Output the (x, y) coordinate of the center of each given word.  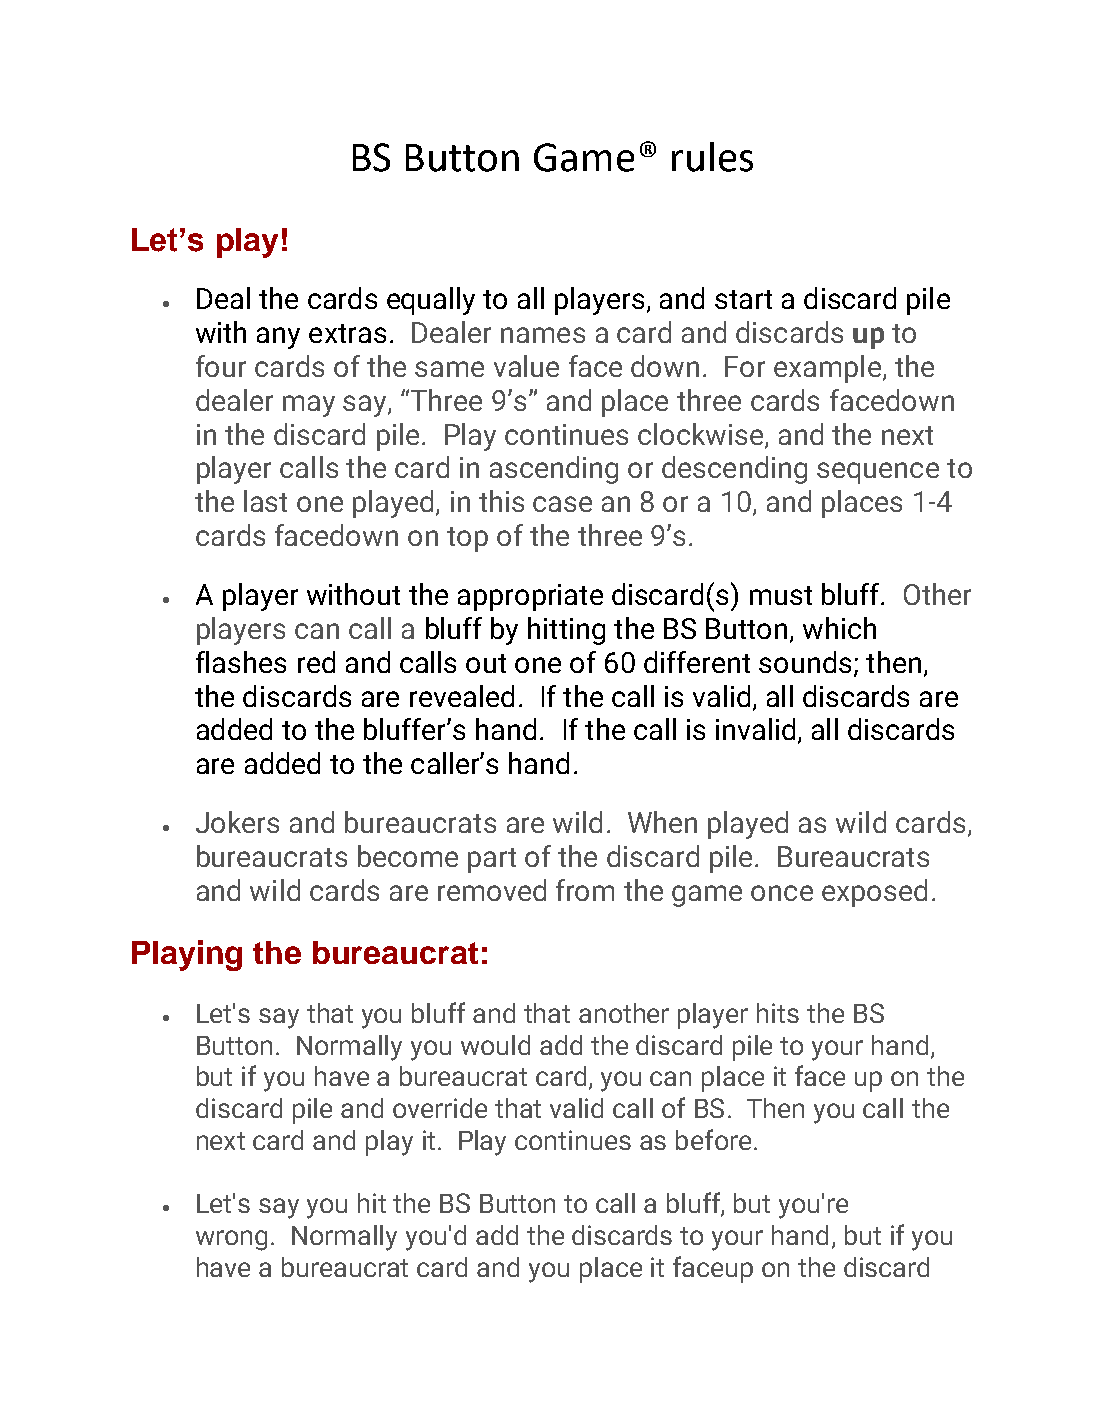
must (781, 595)
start (743, 299)
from (585, 890)
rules (712, 157)
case (562, 504)
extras (347, 333)
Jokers (237, 822)
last (265, 501)
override (440, 1108)
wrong (231, 1240)
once (782, 893)
